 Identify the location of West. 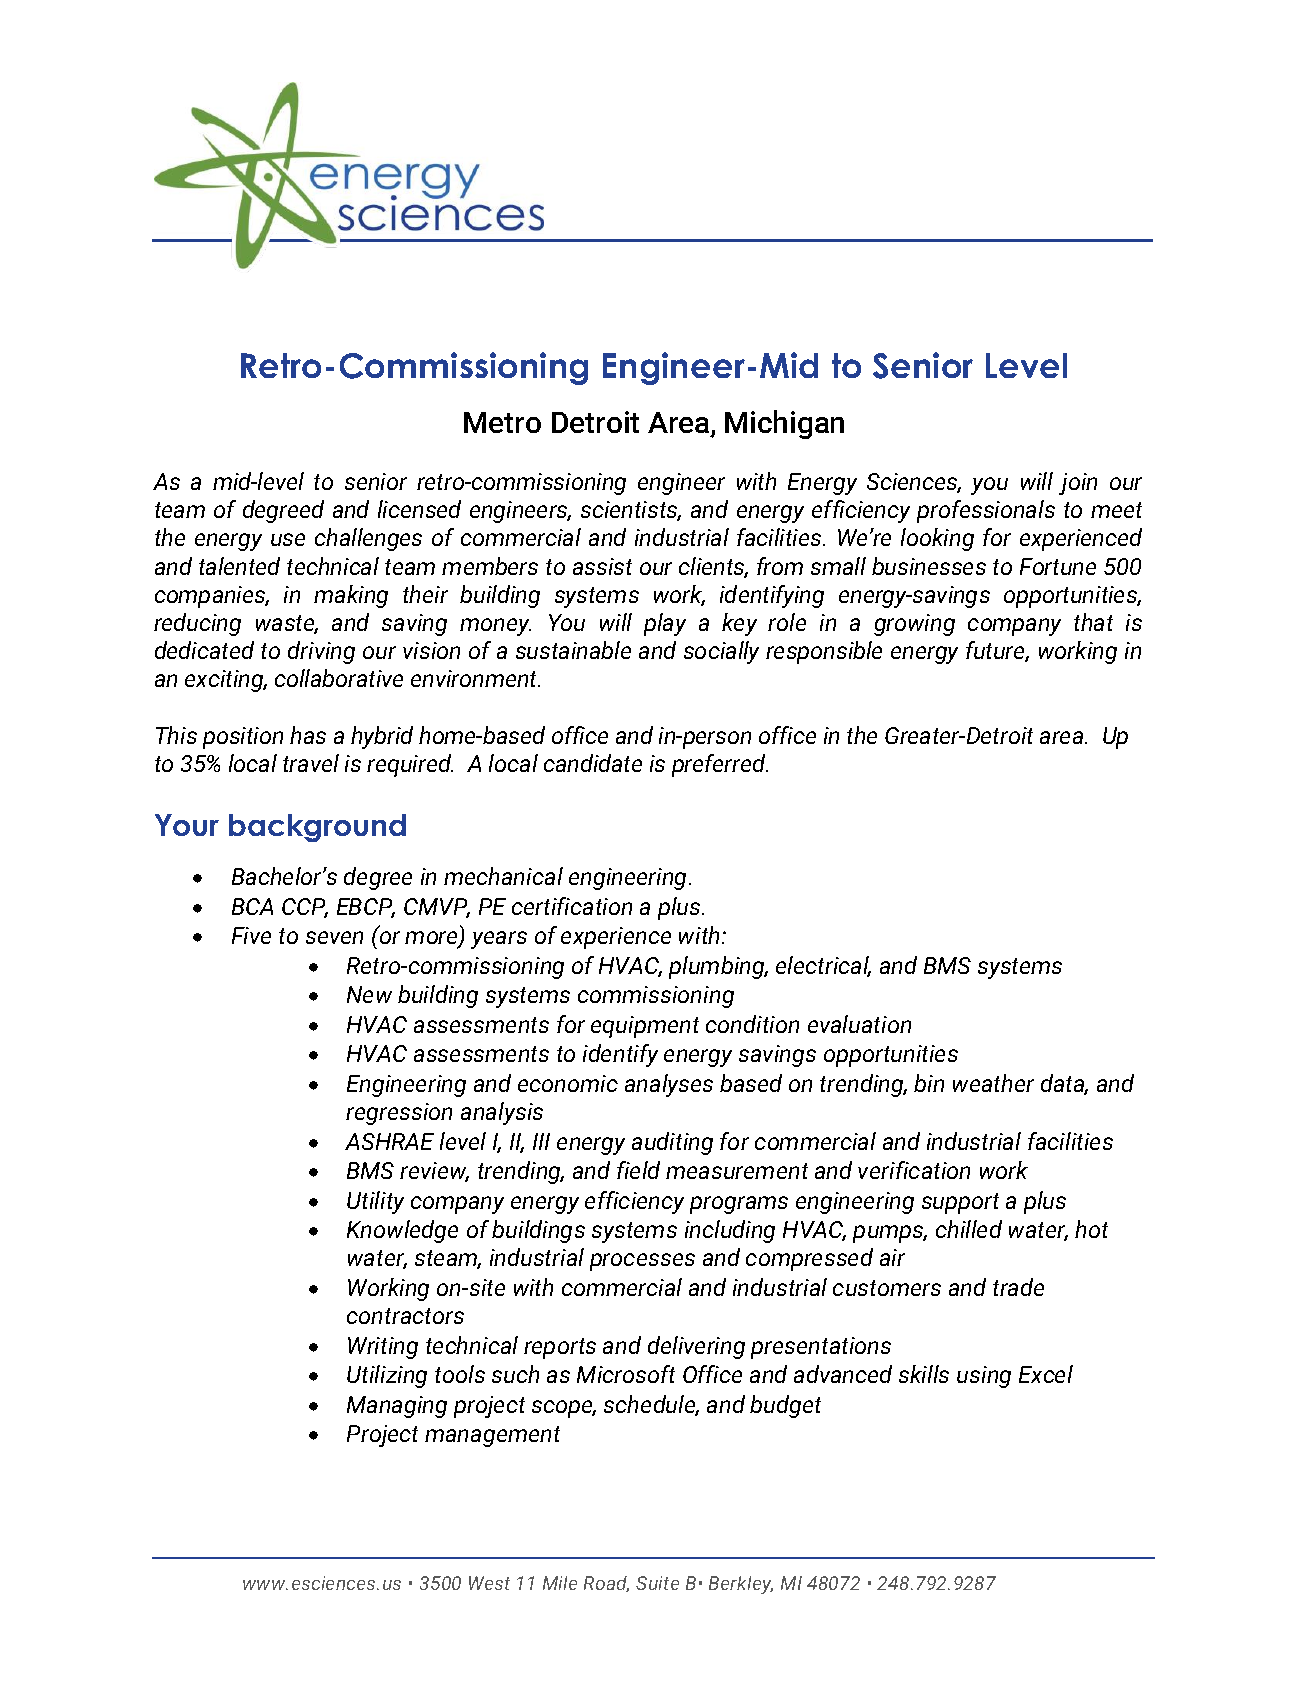
(489, 1583).
